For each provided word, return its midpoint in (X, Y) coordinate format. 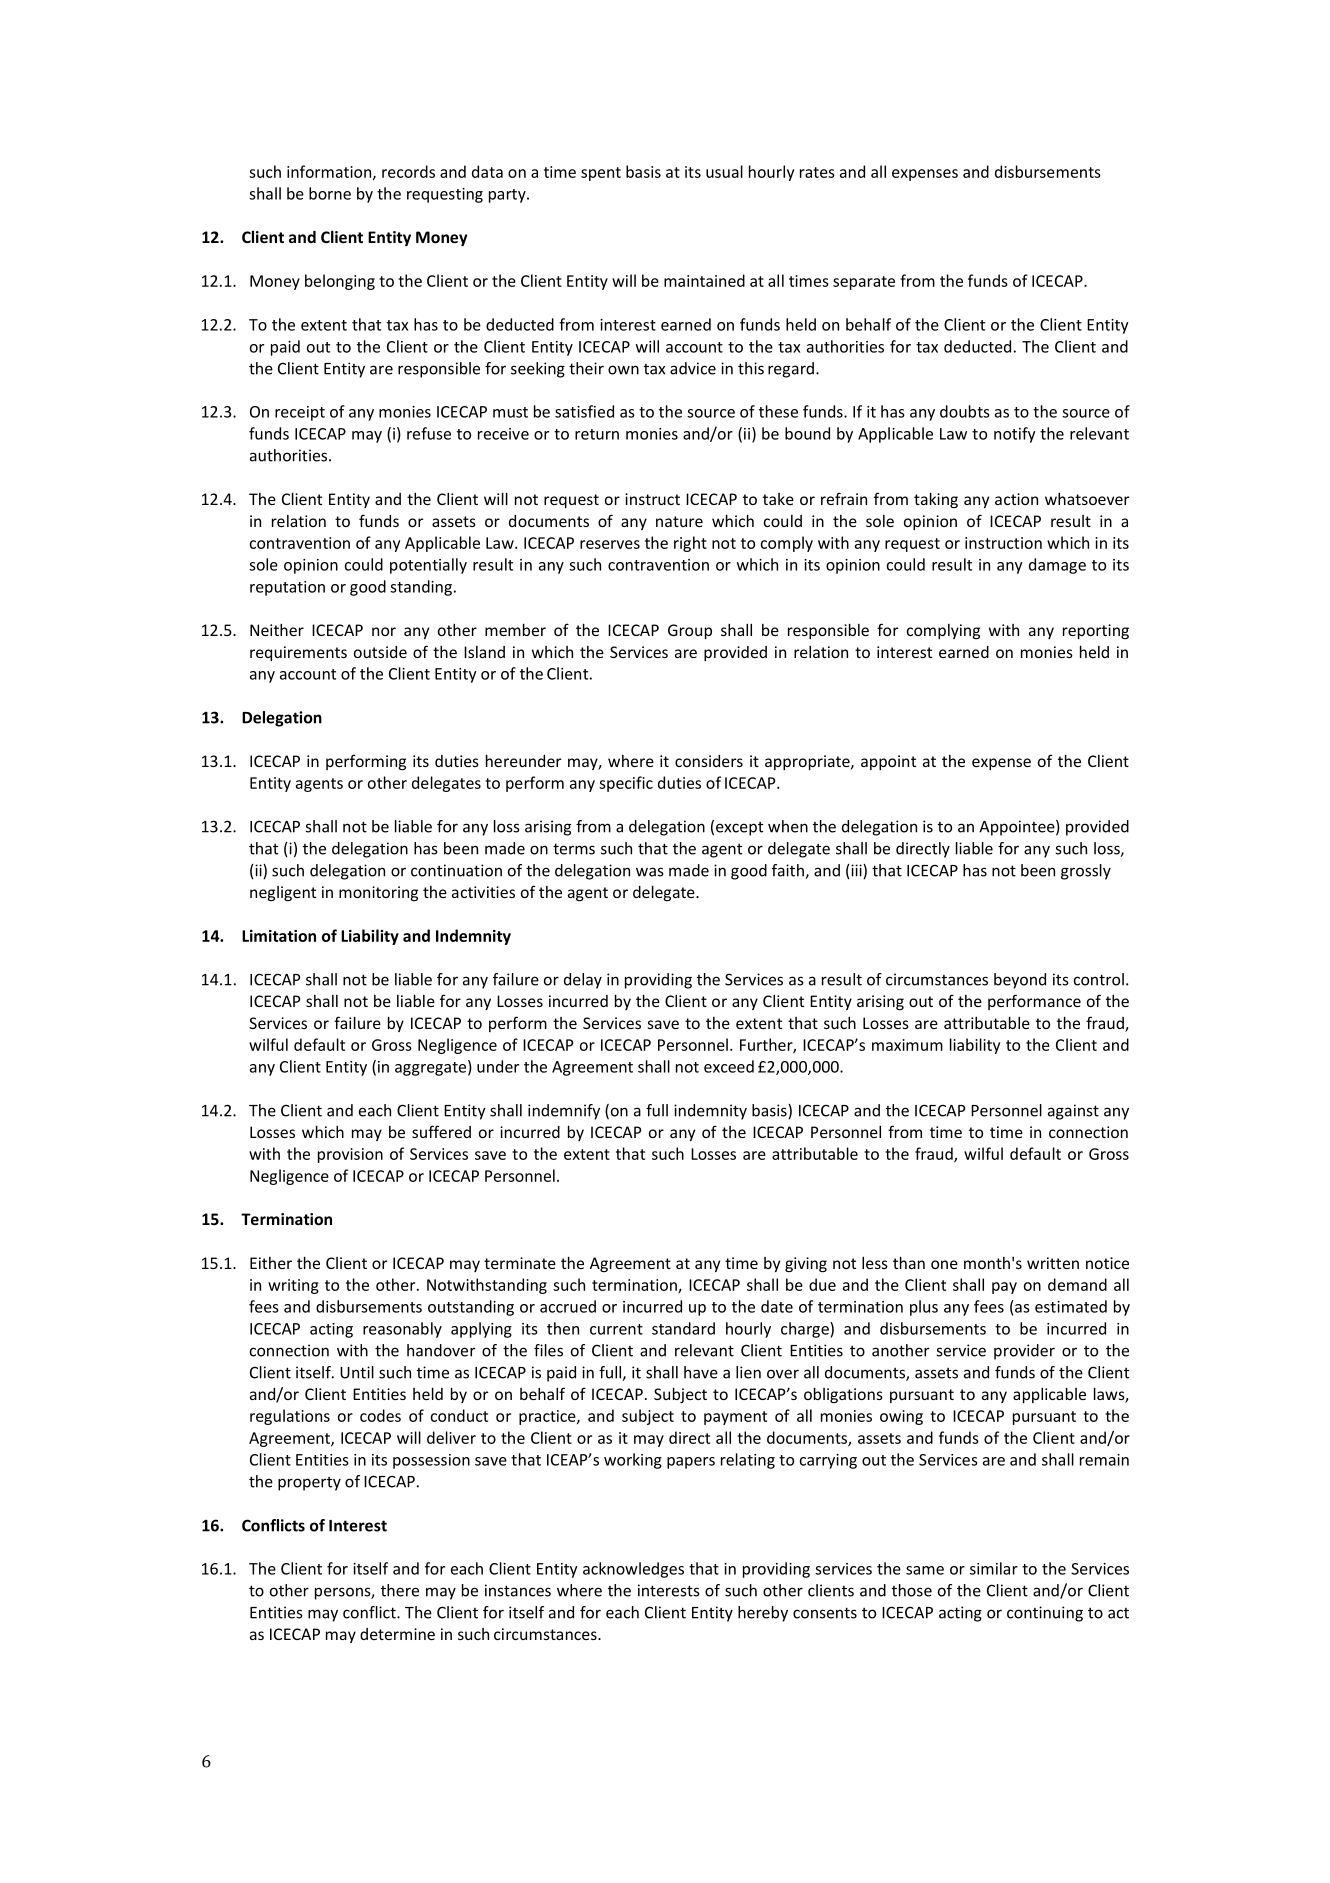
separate (864, 283)
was (650, 872)
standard (683, 1328)
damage (1057, 566)
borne (330, 193)
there (400, 1590)
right (690, 544)
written (1053, 1263)
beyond (1020, 981)
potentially (428, 566)
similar (994, 1568)
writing (293, 1286)
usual (724, 171)
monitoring (378, 893)
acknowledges (633, 1570)
